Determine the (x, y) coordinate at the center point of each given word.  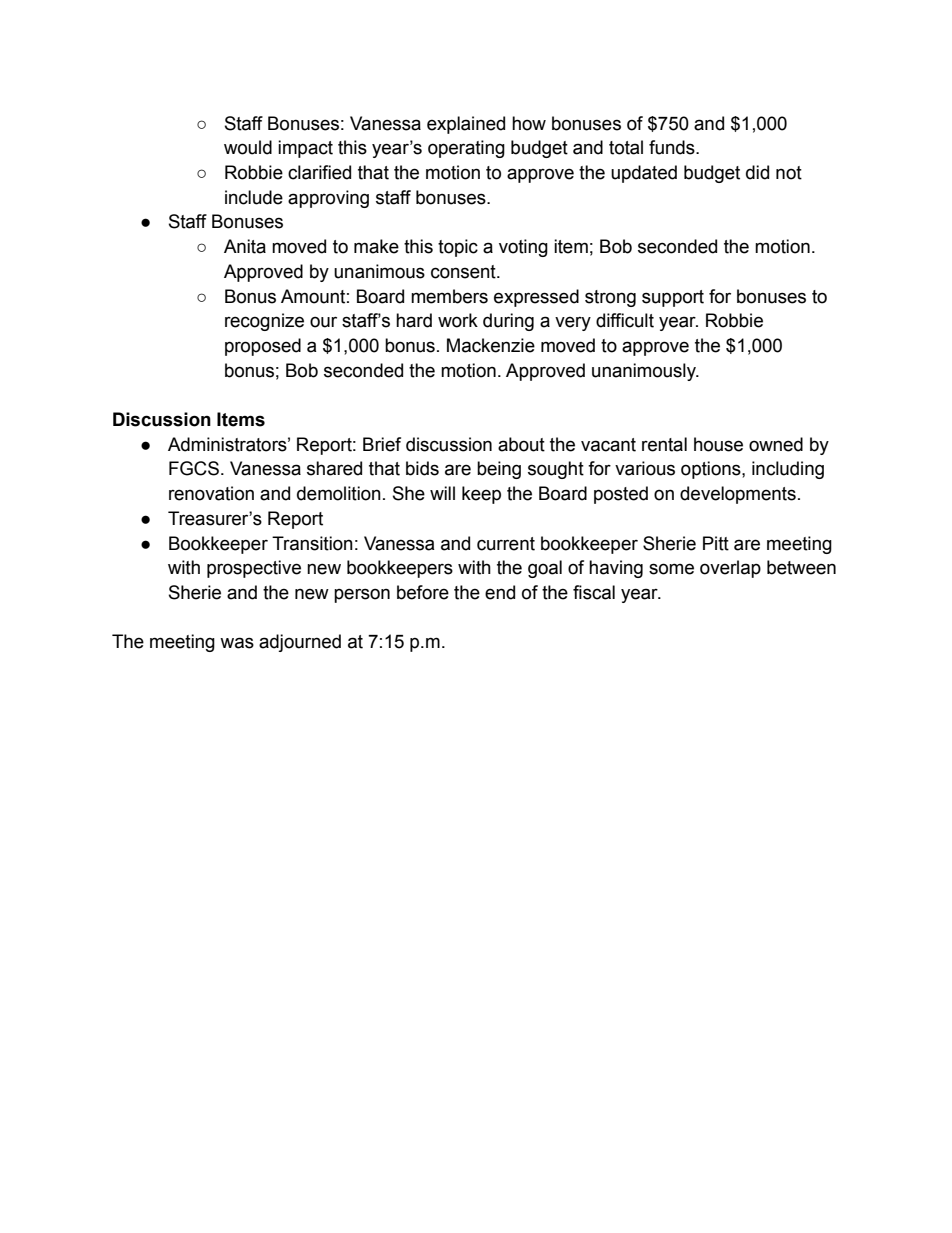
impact (305, 149)
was (237, 643)
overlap (730, 569)
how (529, 123)
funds (673, 147)
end (500, 592)
